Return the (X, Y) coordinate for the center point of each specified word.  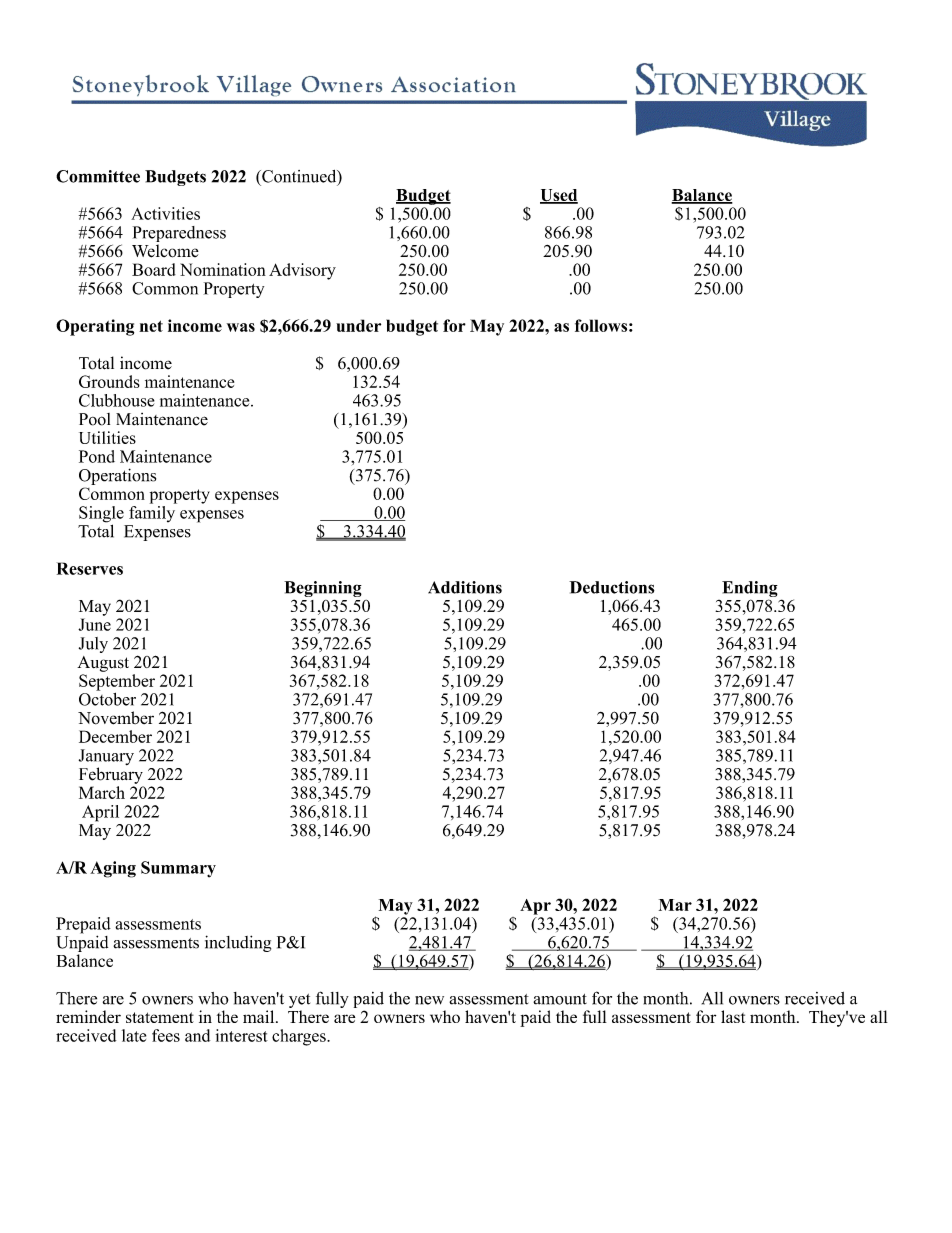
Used (559, 196)
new (429, 1000)
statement (160, 1017)
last (733, 1016)
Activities (165, 213)
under (358, 325)
